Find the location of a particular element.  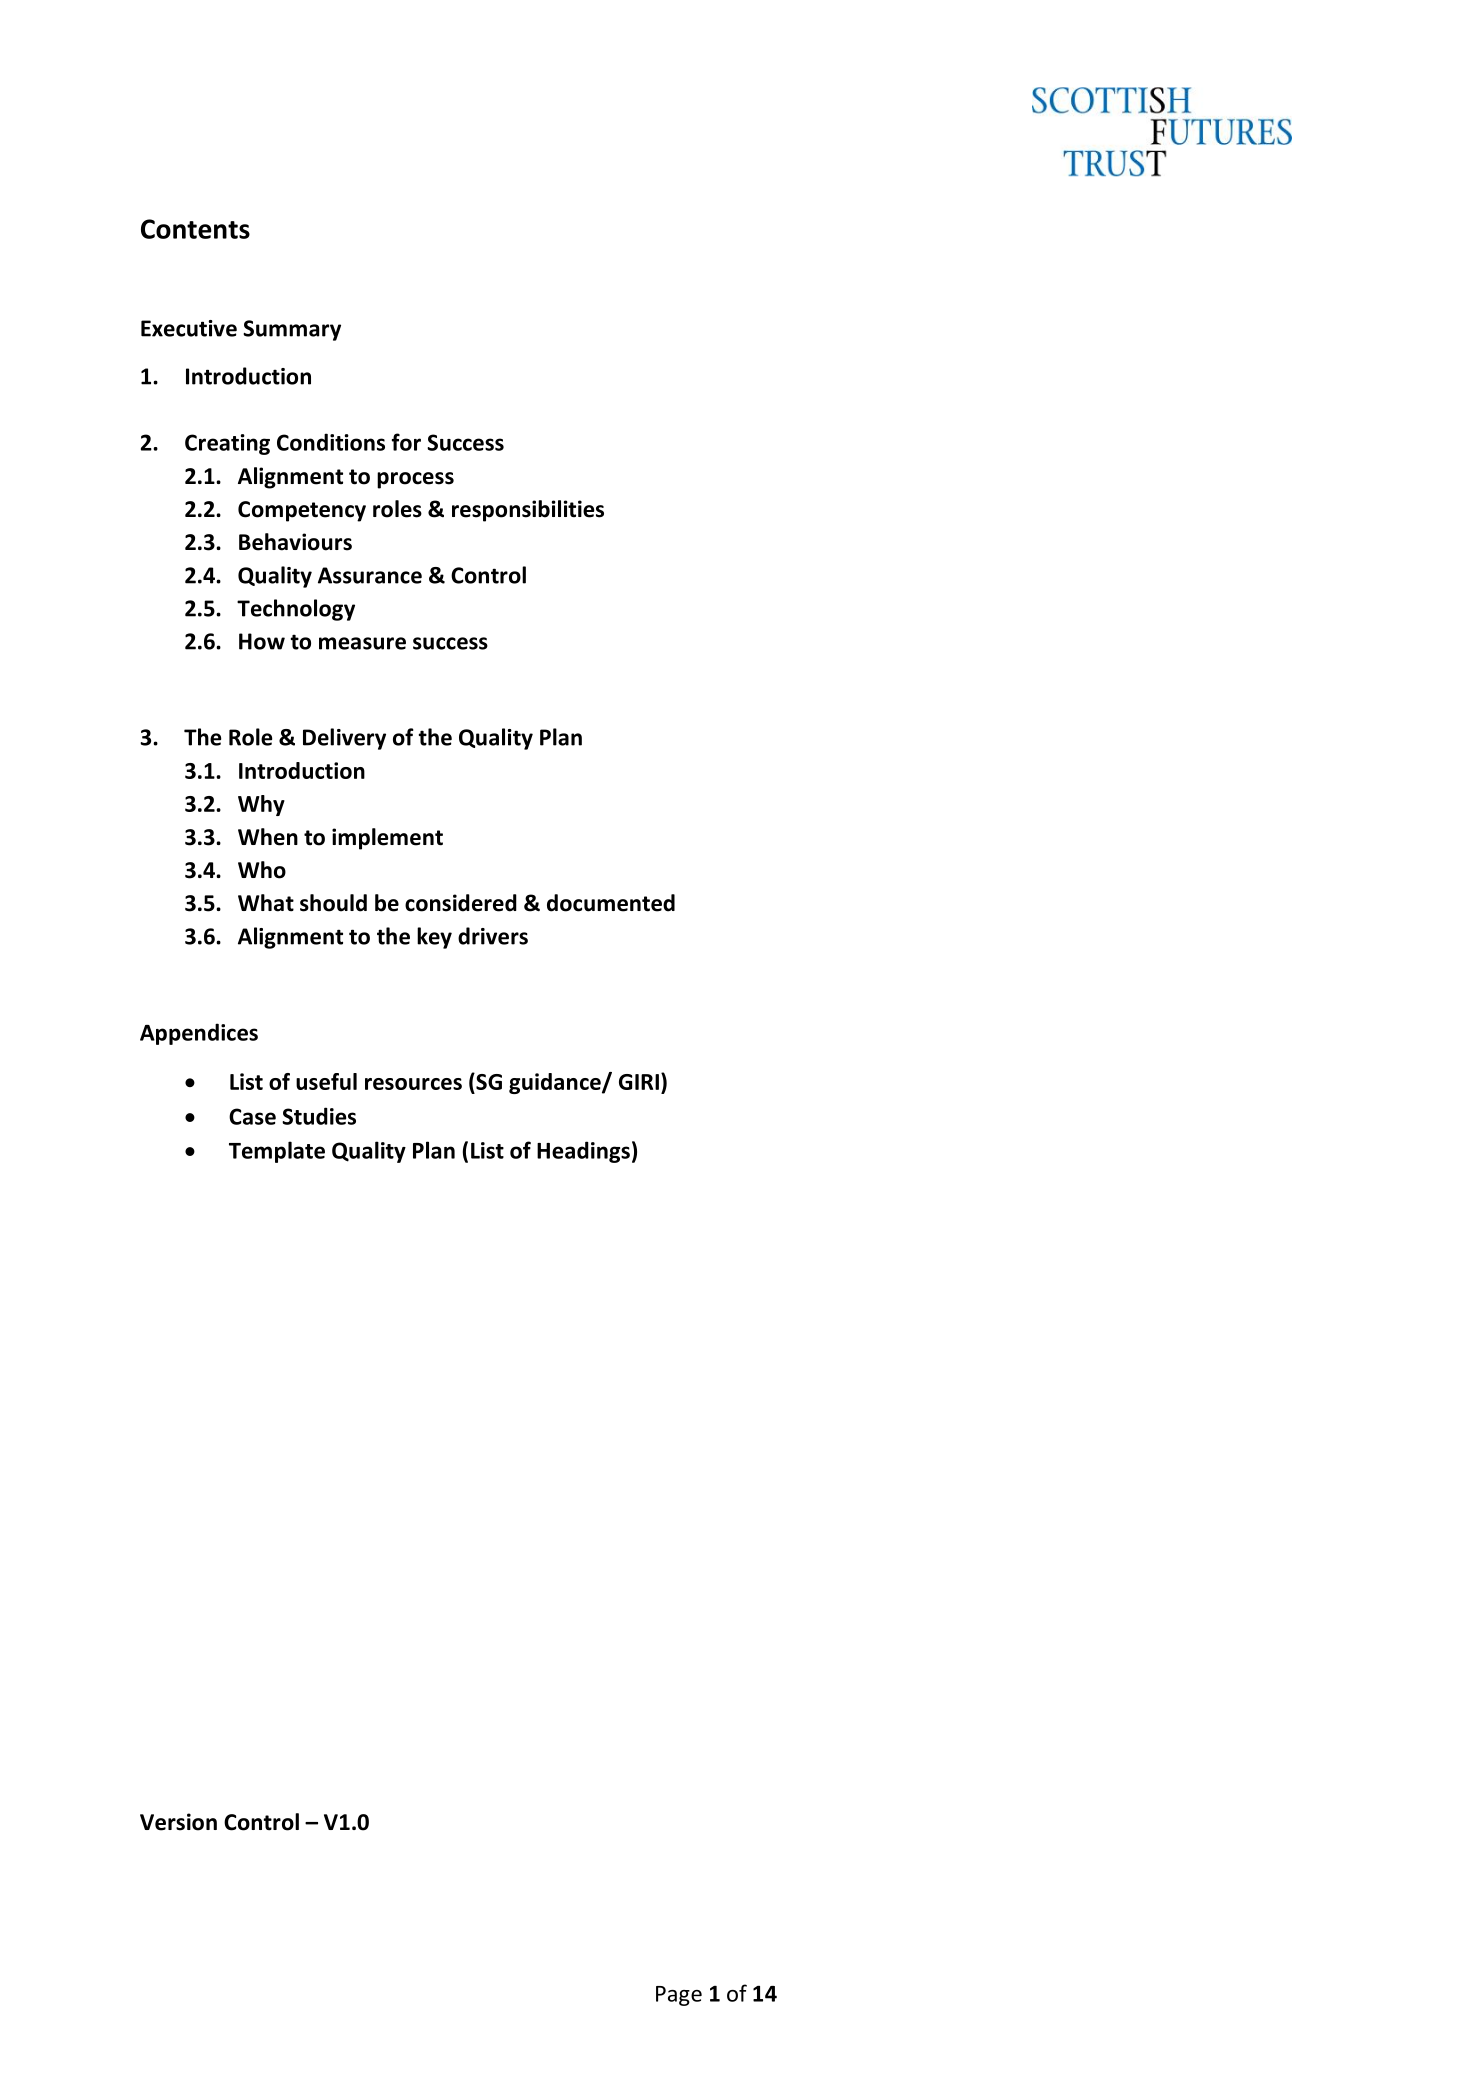

Headings is located at coordinates (583, 1152).
